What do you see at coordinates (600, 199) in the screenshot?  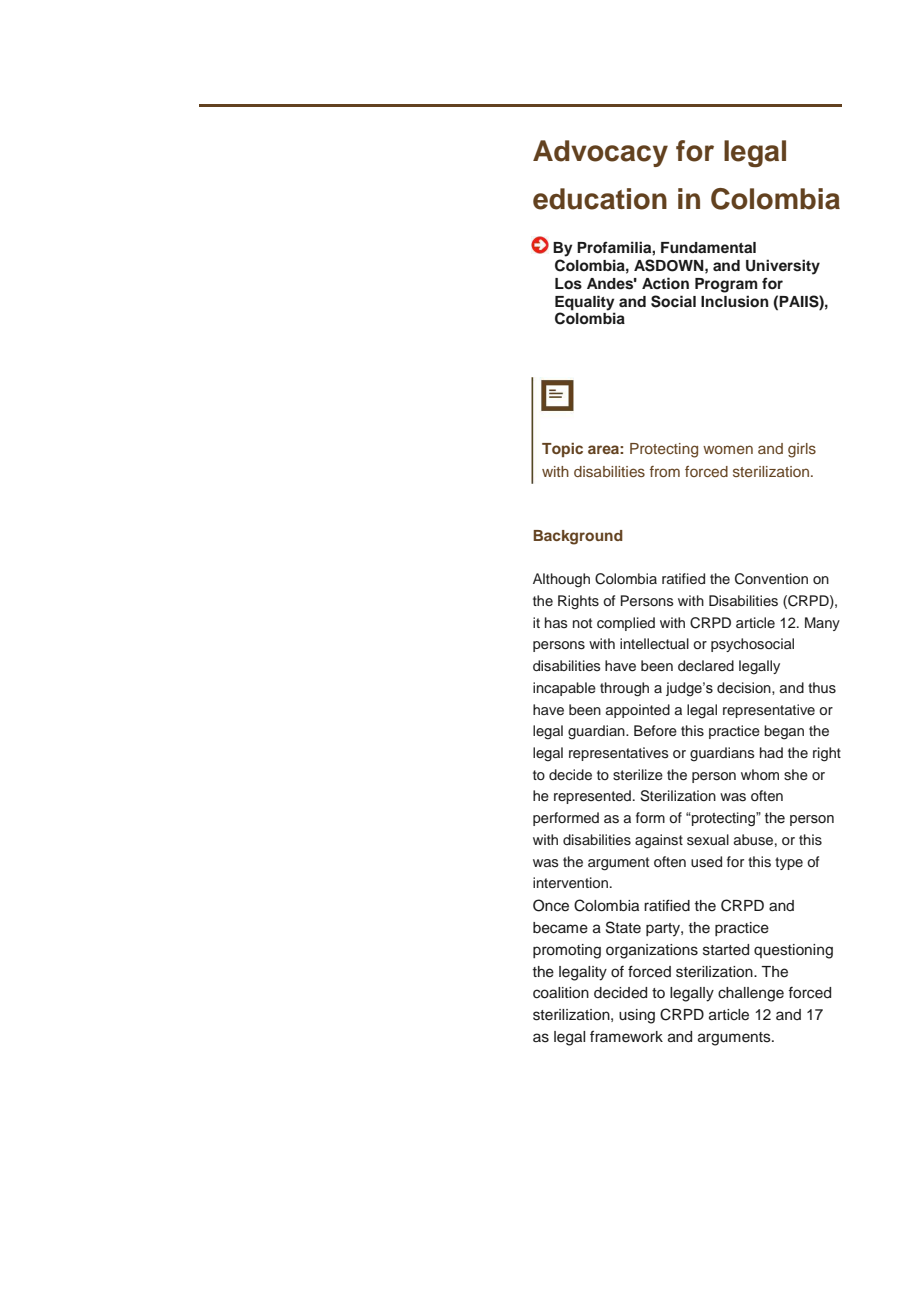 I see `education` at bounding box center [600, 199].
